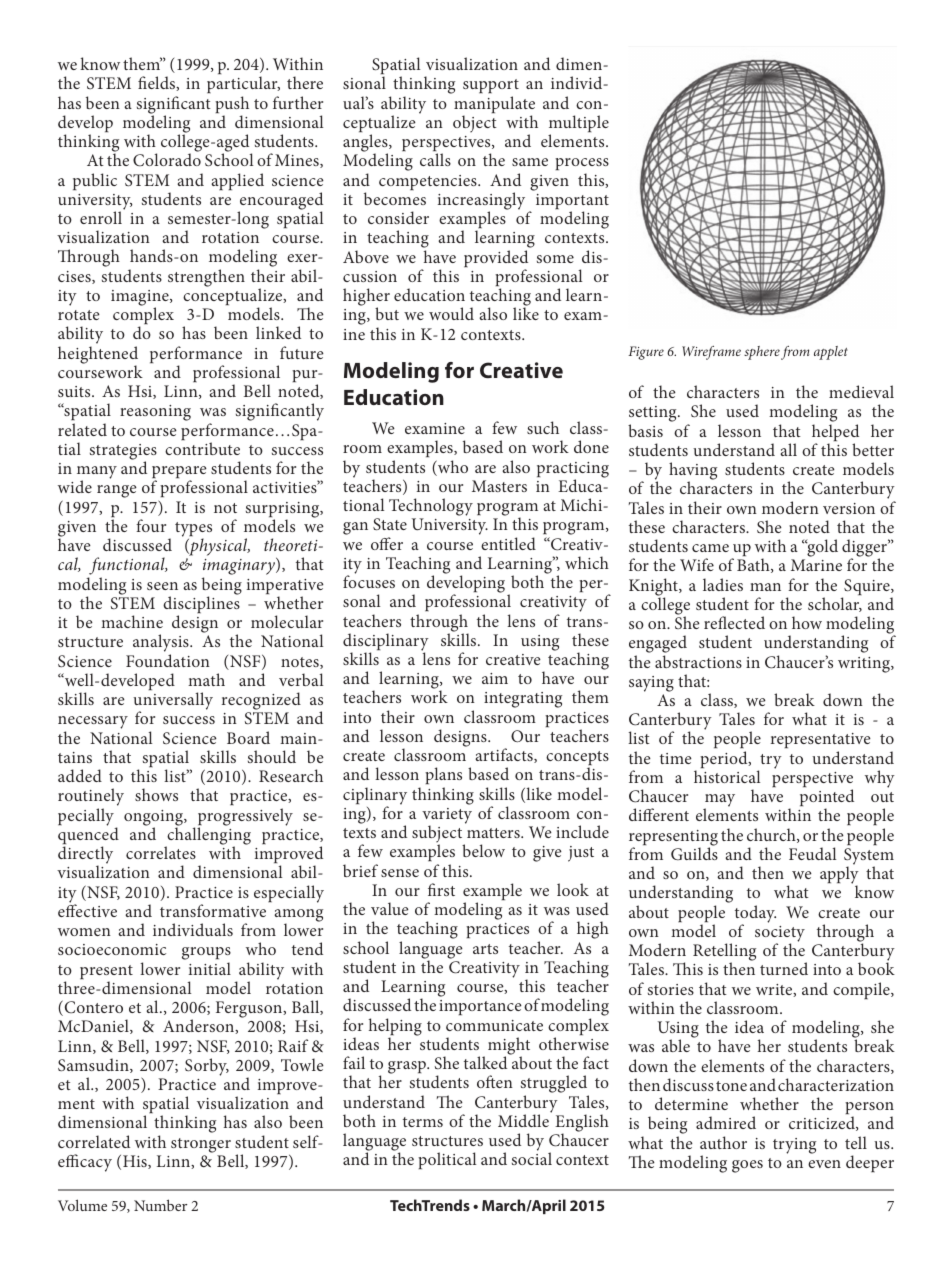  Describe the element at coordinates (475, 124) in the screenshot. I see `object` at that location.
